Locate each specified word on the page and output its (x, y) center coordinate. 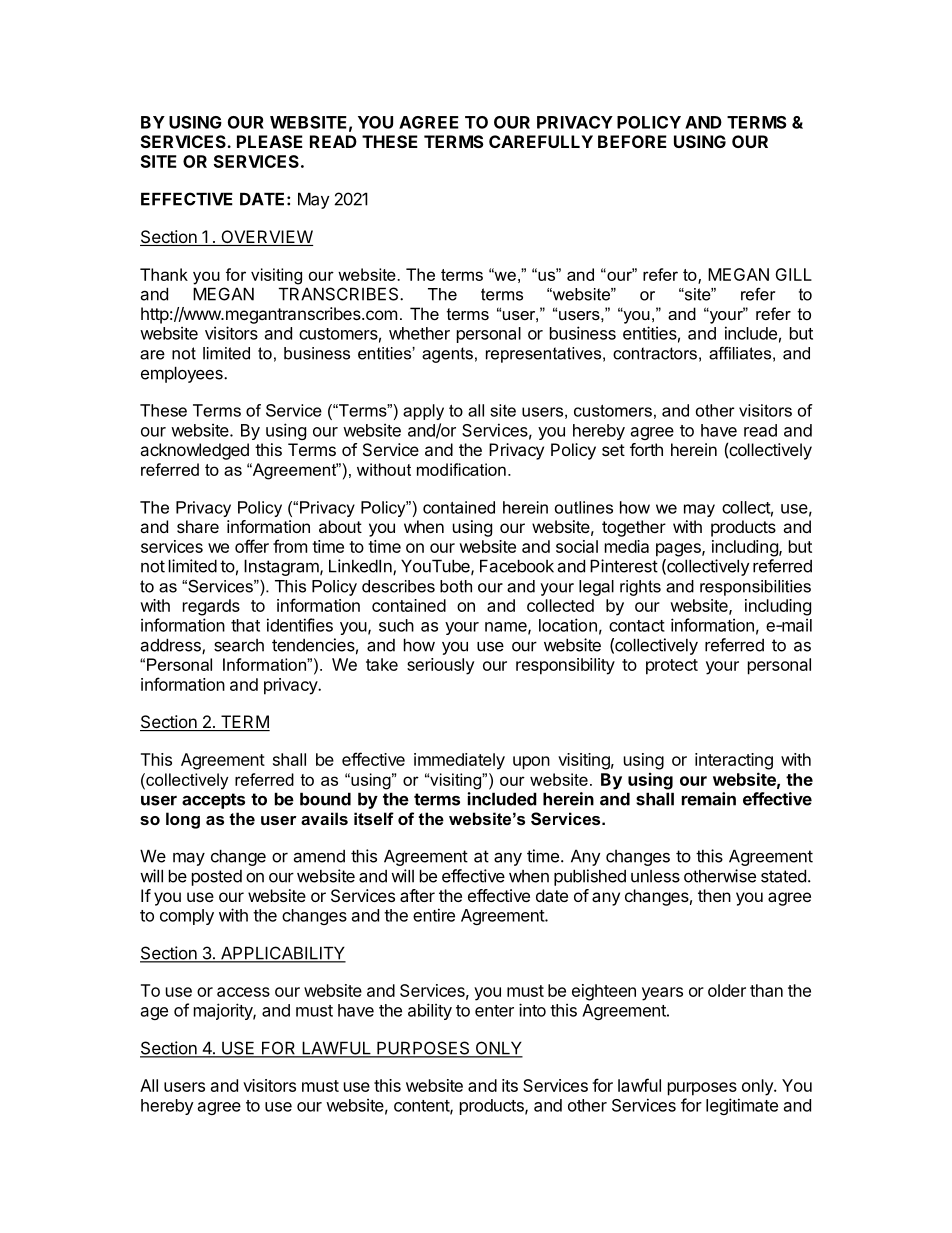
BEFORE (632, 141)
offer (252, 546)
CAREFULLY (541, 141)
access (243, 992)
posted (217, 878)
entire (434, 915)
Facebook (517, 566)
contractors (655, 353)
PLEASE (270, 141)
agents (447, 355)
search (239, 645)
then (714, 895)
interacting (734, 761)
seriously (440, 666)
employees (183, 374)
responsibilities (755, 588)
